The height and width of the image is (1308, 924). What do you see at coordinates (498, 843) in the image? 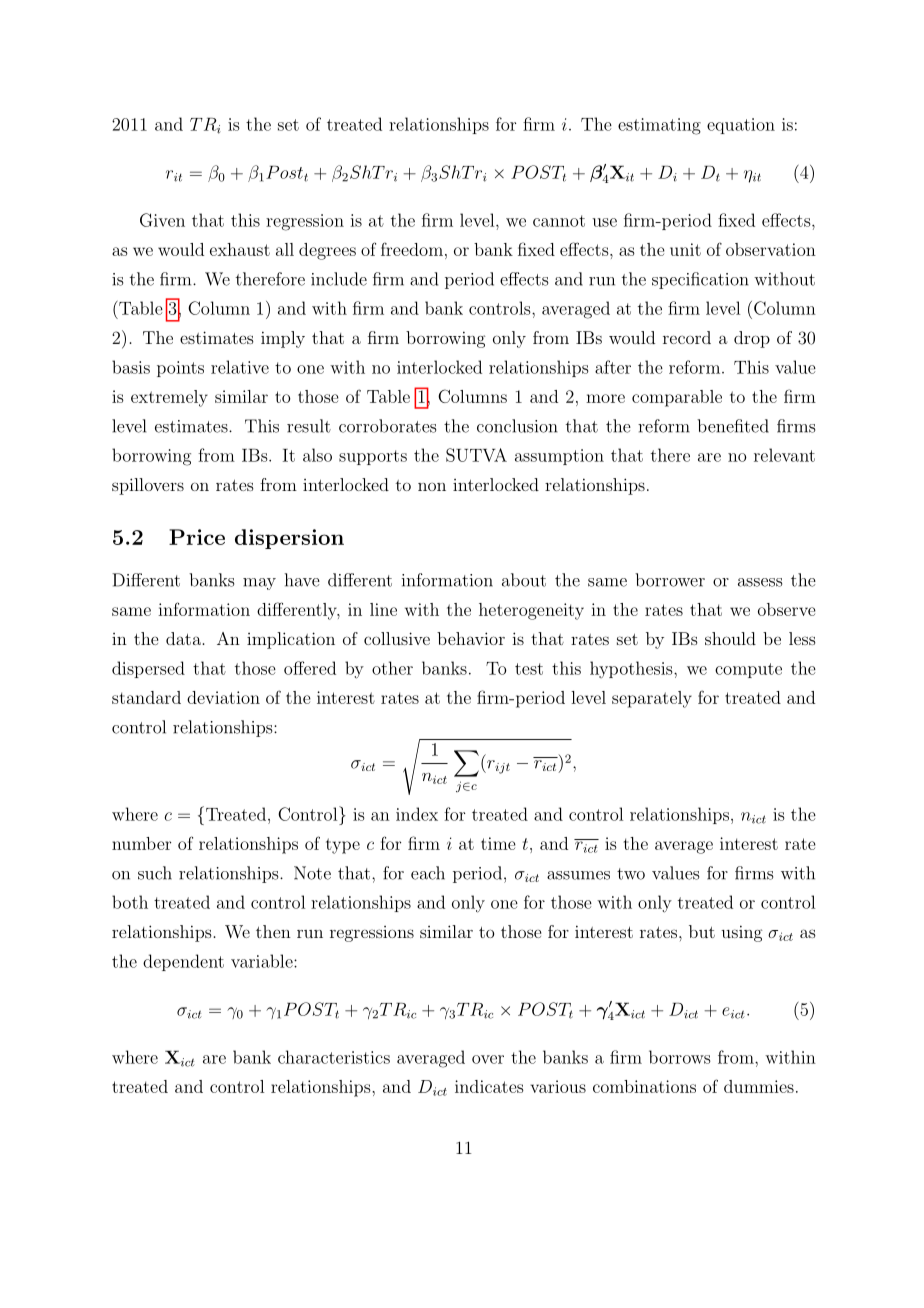
I see `time` at bounding box center [498, 843].
